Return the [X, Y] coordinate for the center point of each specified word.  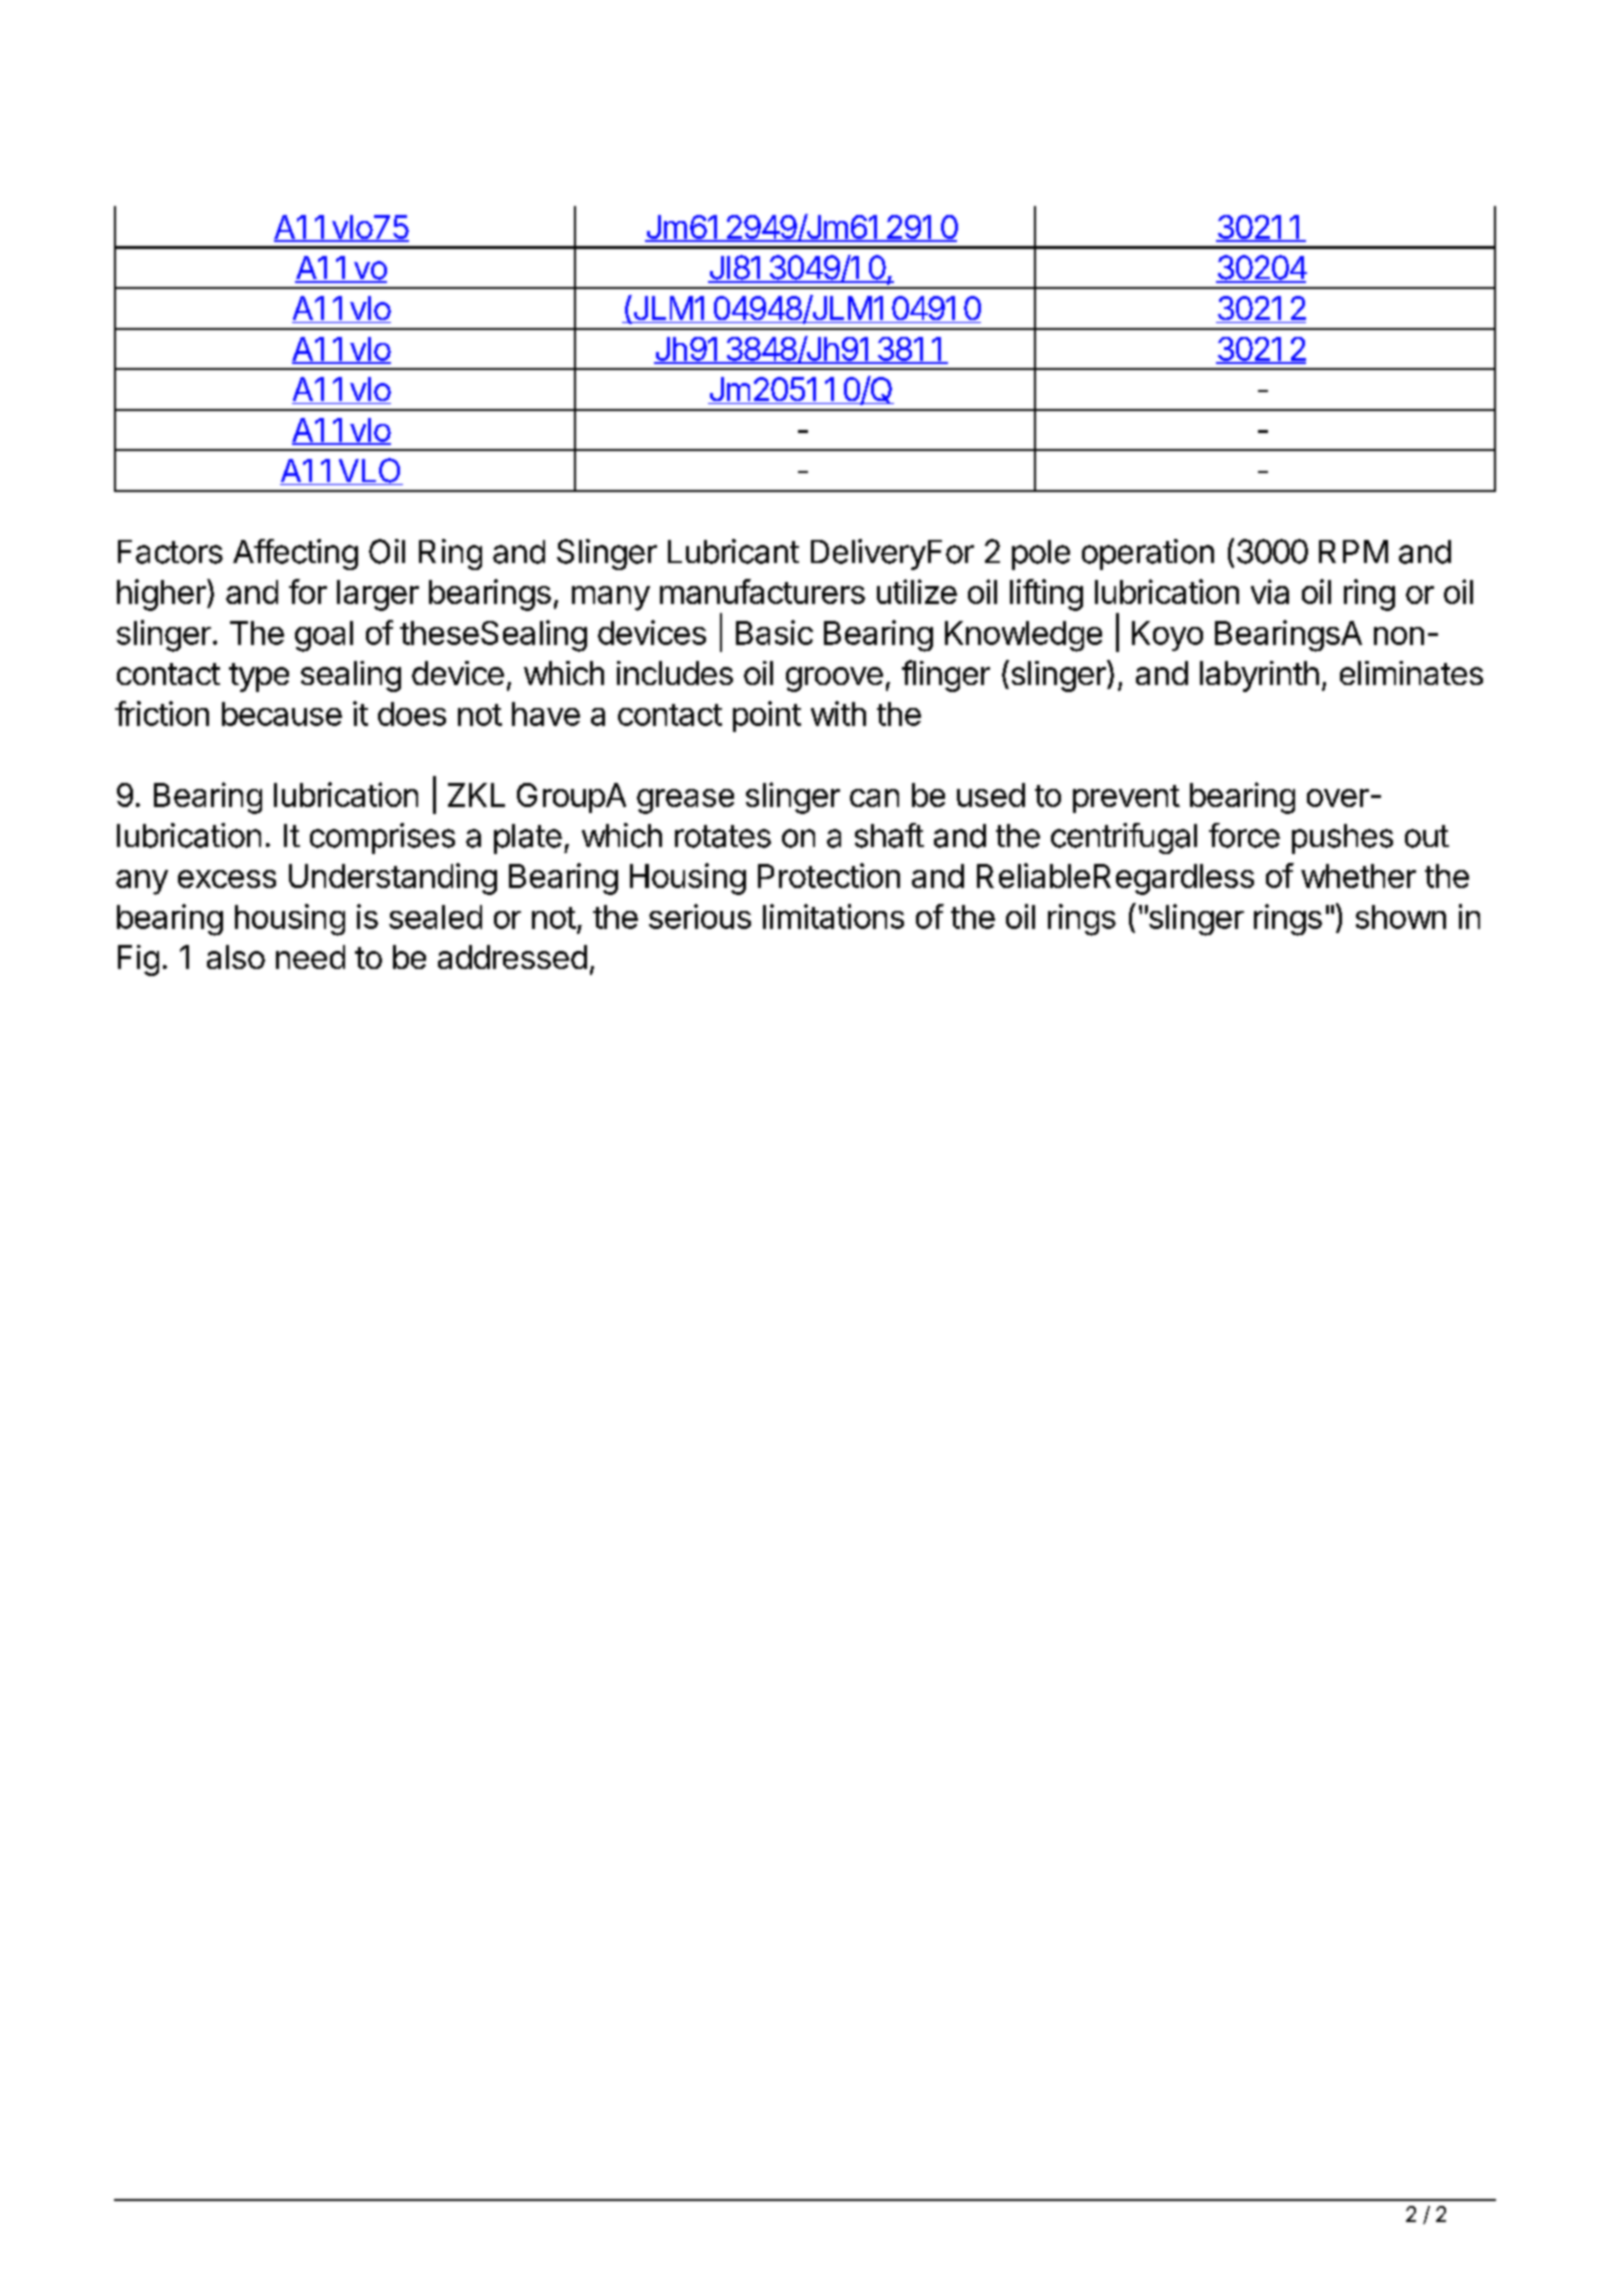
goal [324, 636]
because [282, 714]
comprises [382, 838]
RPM [1353, 551]
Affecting [295, 554]
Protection [829, 875]
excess [227, 879]
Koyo [1167, 636]
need [310, 957]
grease [685, 801]
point [767, 716]
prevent [1126, 799]
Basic [774, 632]
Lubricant [733, 551]
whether [1358, 876]
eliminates [1411, 673]
